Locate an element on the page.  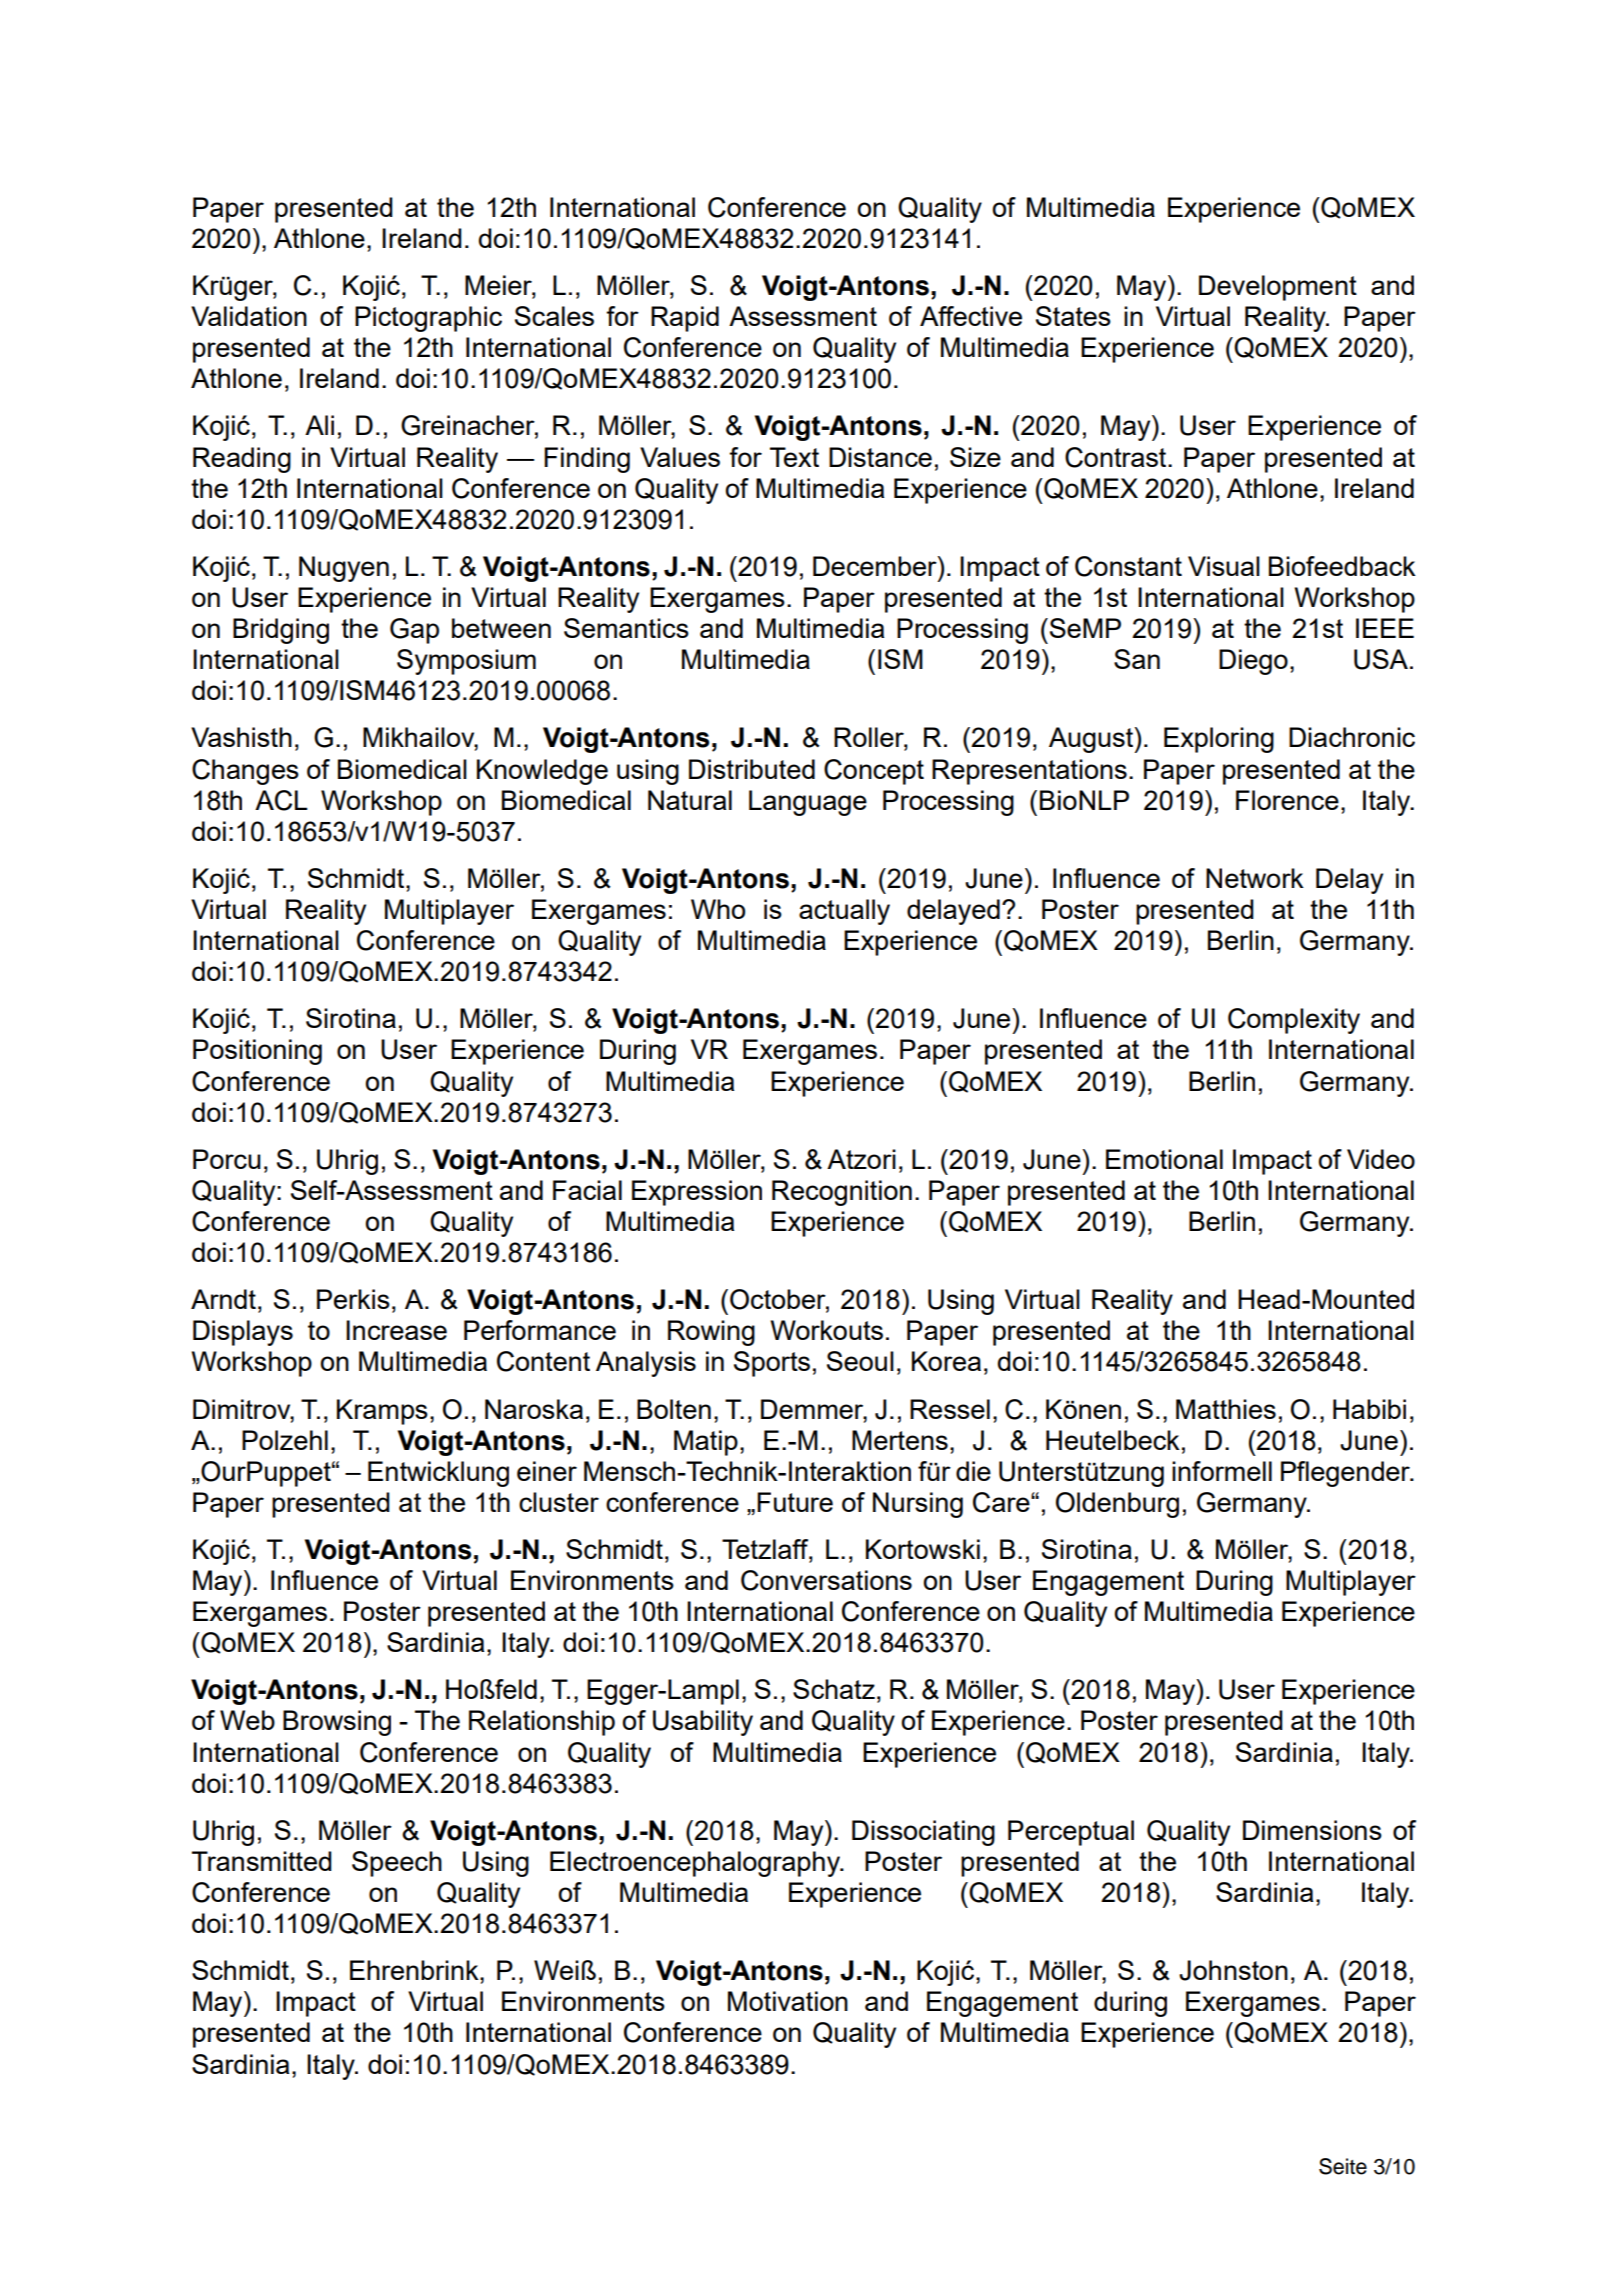
Motivation is located at coordinates (788, 2001).
